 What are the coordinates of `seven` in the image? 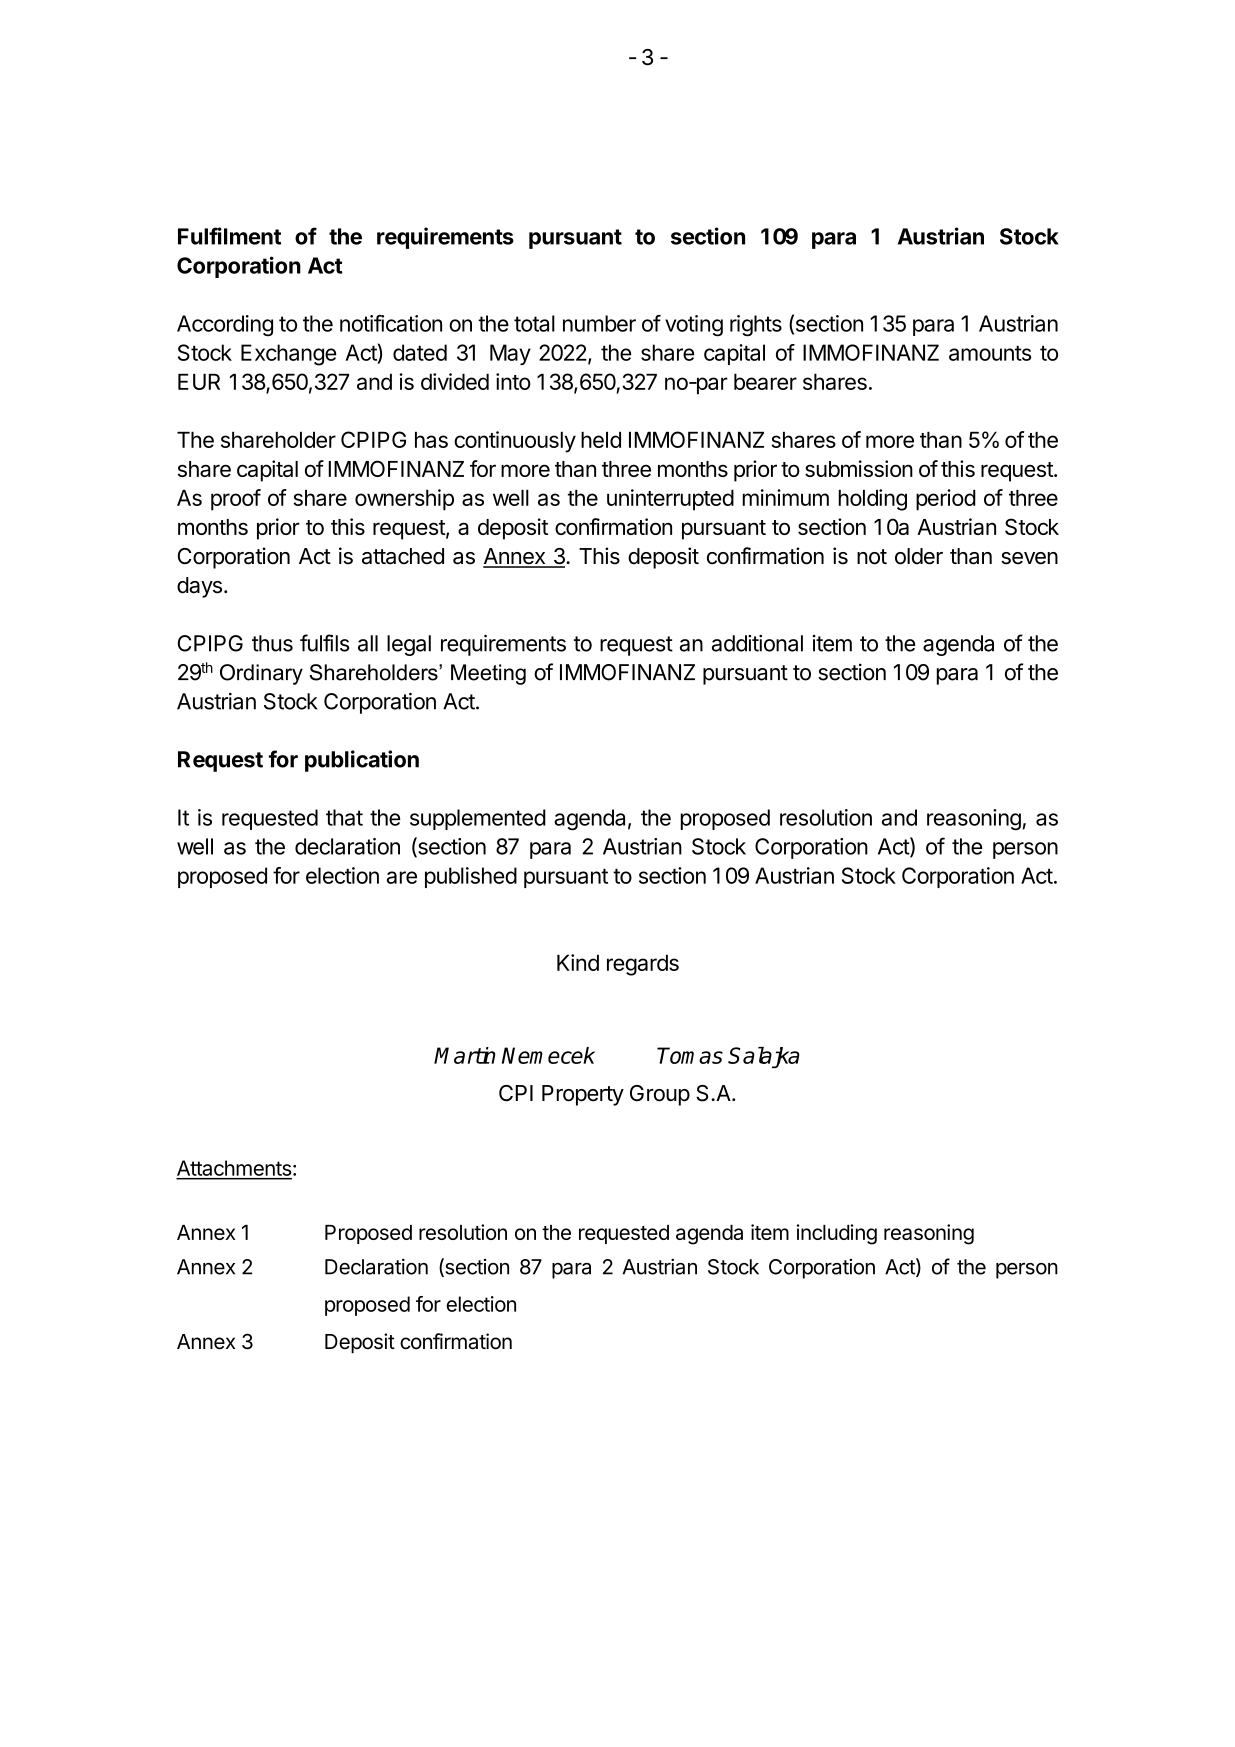 It's located at (1029, 558).
